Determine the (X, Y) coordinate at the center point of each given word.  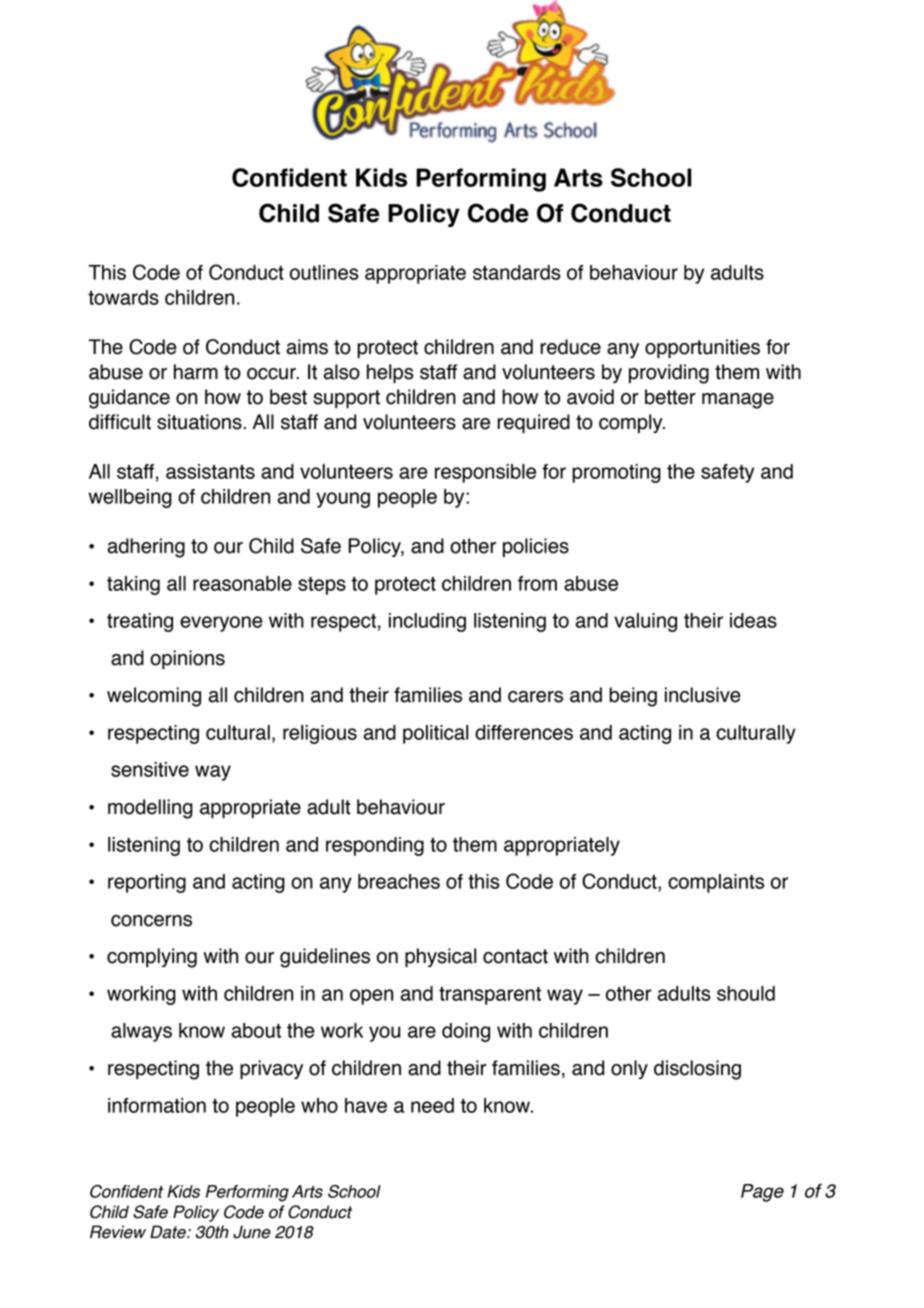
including (427, 622)
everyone (221, 624)
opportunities (702, 348)
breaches (399, 881)
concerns (151, 921)
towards (123, 297)
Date (169, 1232)
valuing (645, 622)
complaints (716, 883)
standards (517, 272)
